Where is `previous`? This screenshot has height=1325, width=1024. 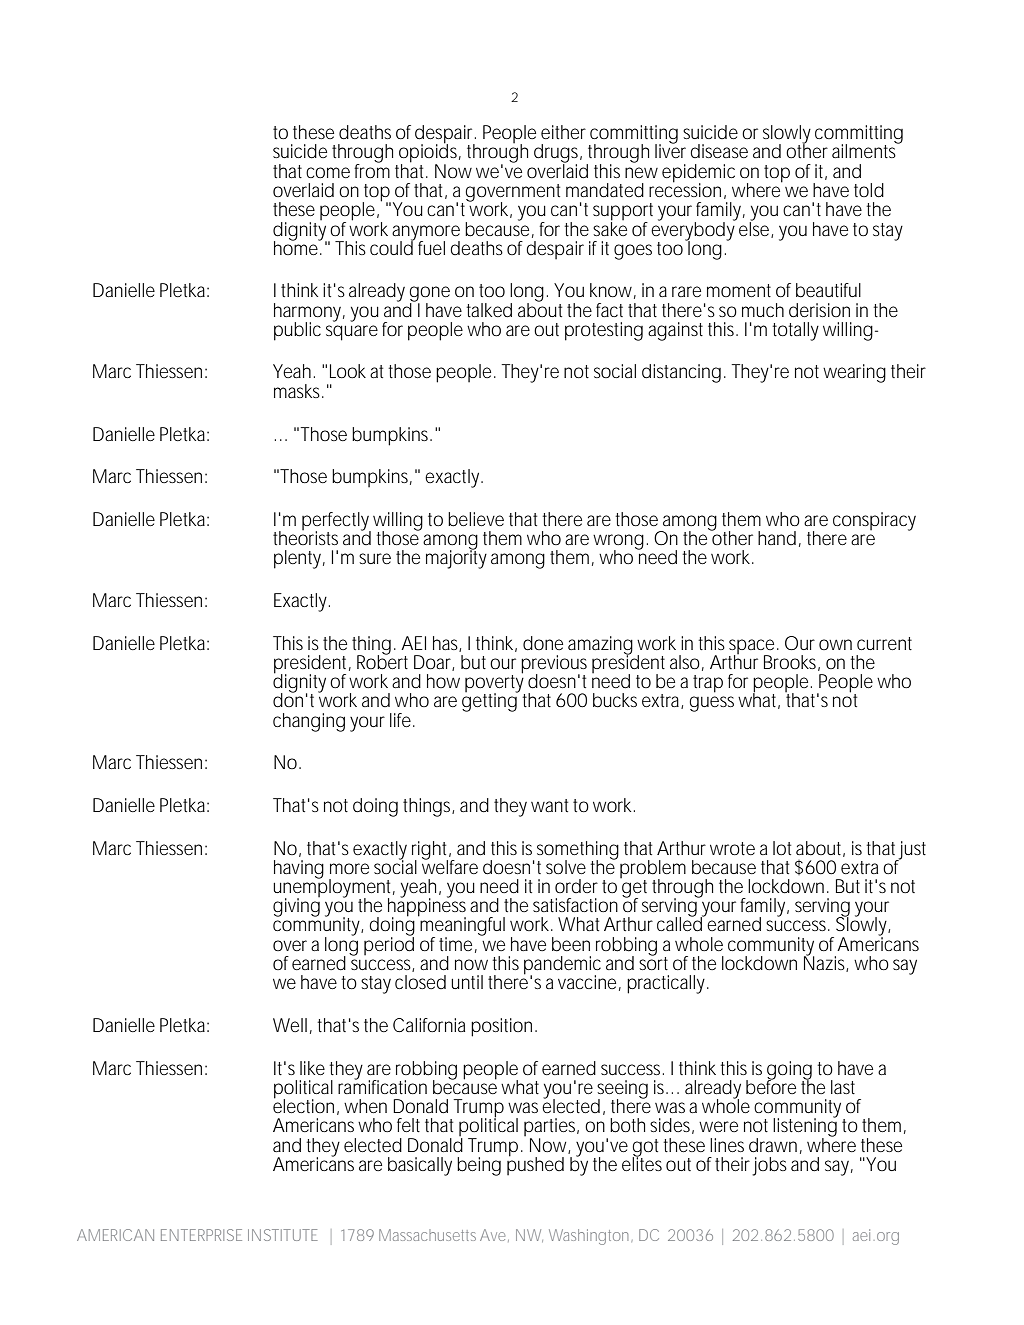 previous is located at coordinates (554, 665).
